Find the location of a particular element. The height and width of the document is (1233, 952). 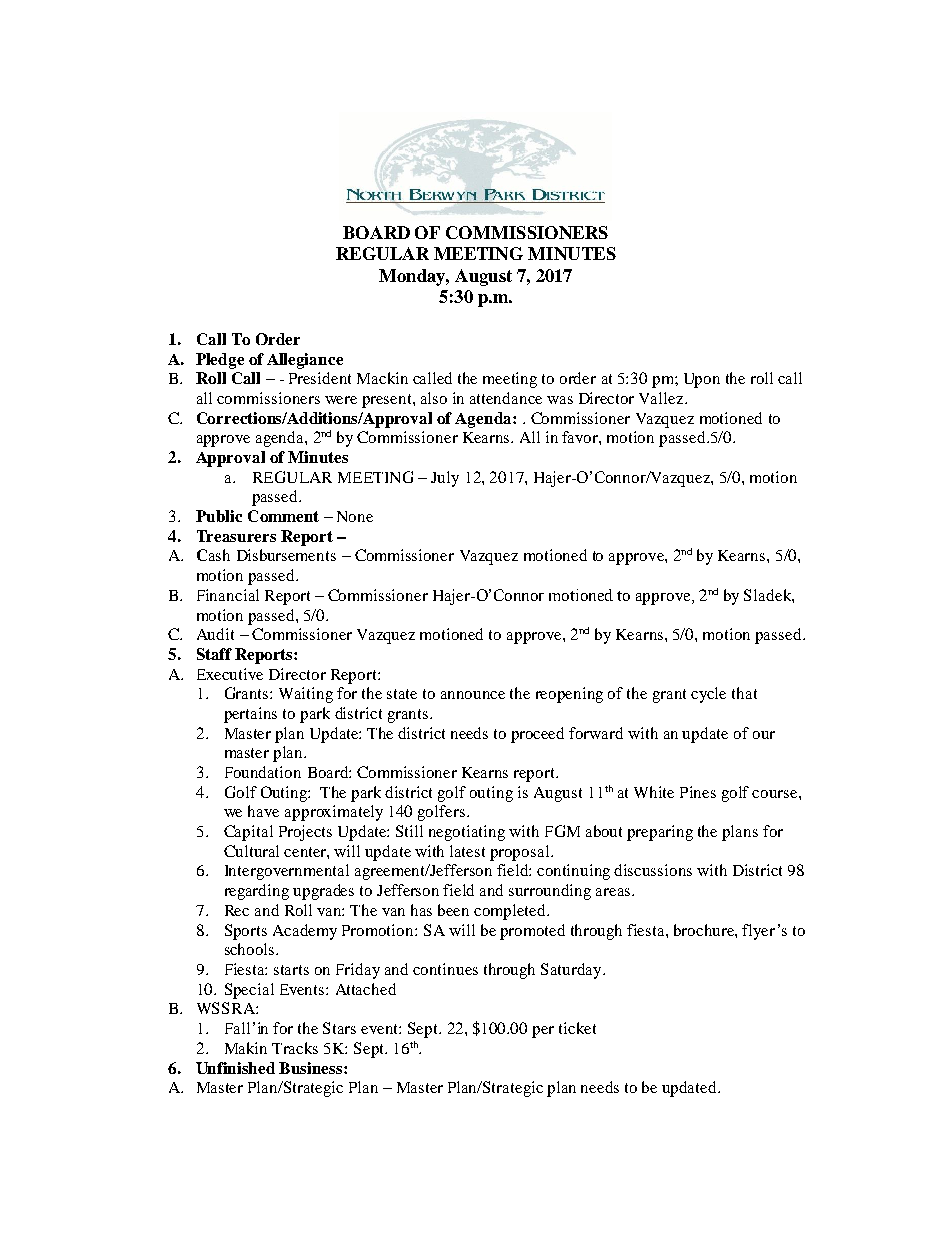

ticket is located at coordinates (577, 1028).
